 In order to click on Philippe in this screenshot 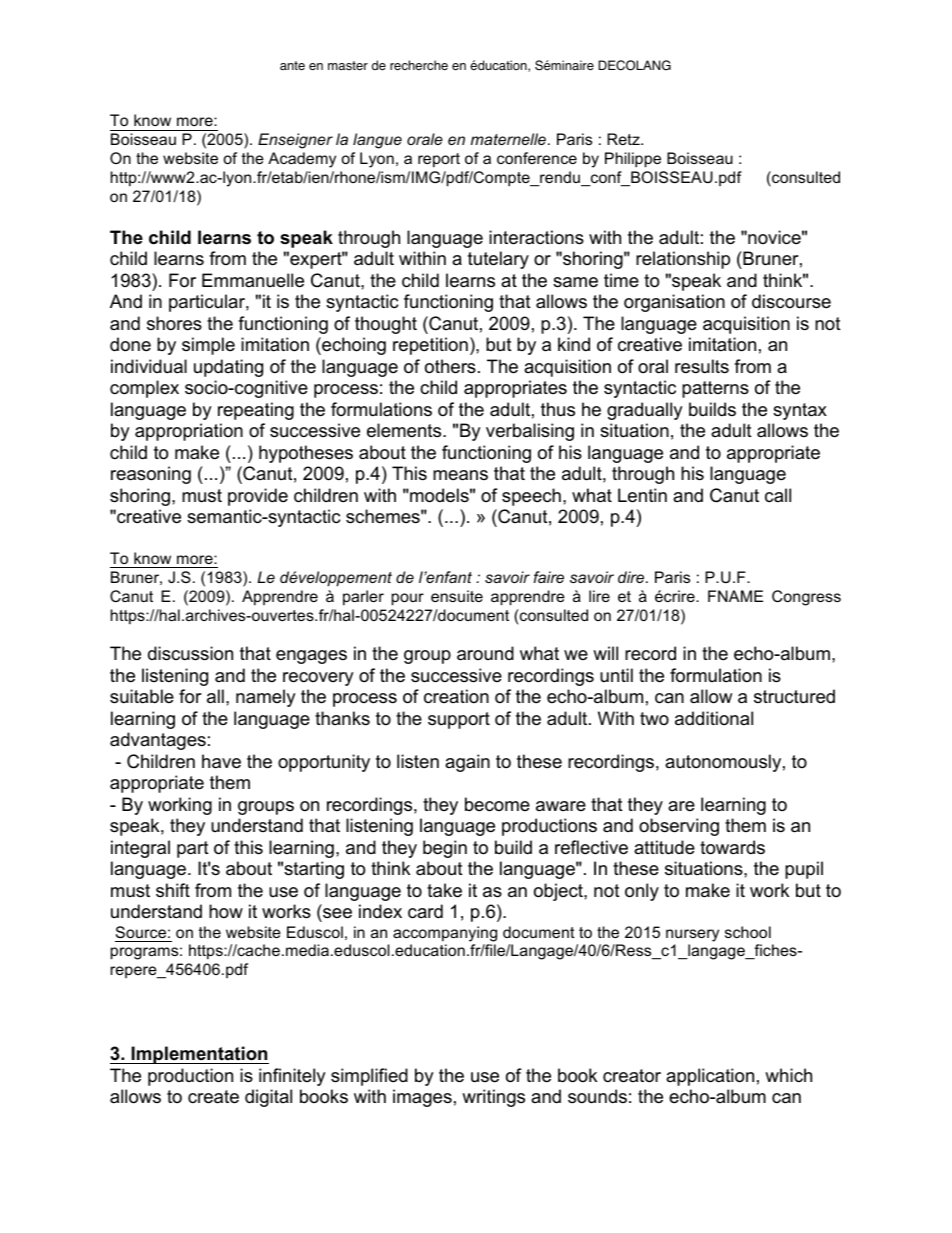, I will do `click(633, 160)`.
